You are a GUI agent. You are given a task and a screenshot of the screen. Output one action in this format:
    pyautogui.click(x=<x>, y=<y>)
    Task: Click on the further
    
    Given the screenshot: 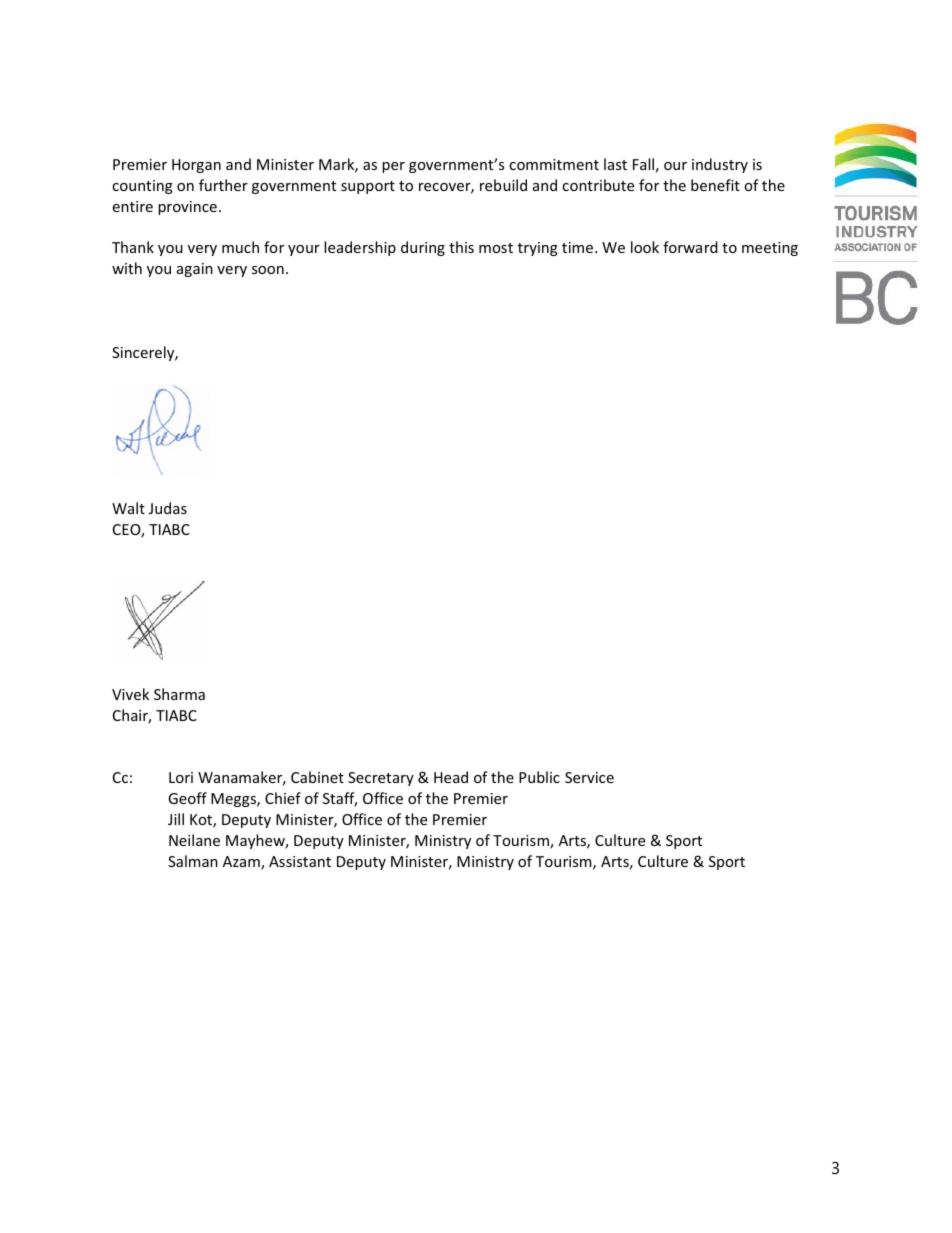 What is the action you would take?
    pyautogui.click(x=223, y=185)
